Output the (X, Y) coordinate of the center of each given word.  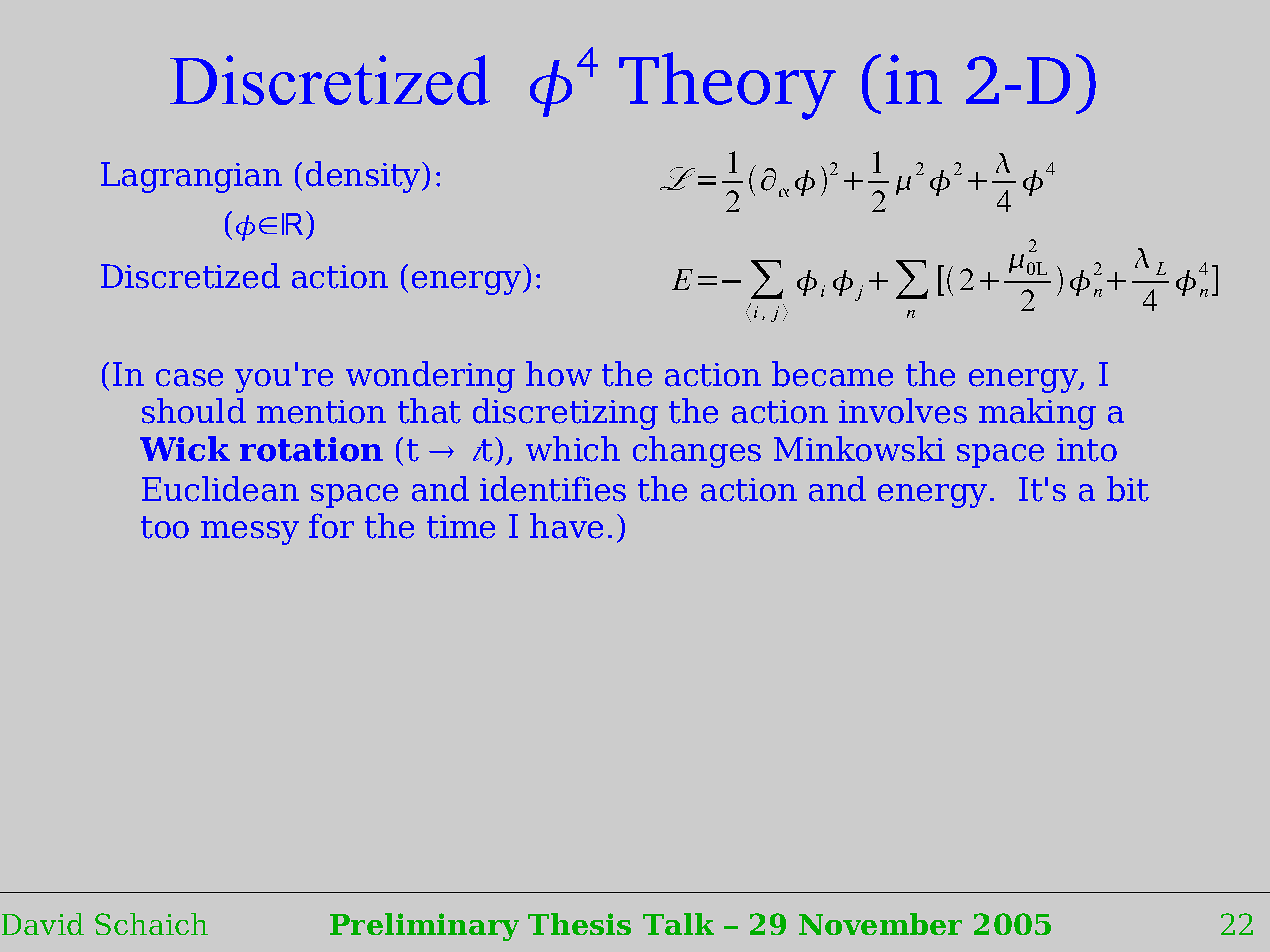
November (880, 924)
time (461, 527)
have (566, 526)
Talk (678, 924)
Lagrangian (191, 177)
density (364, 177)
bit (1128, 489)
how (559, 374)
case (189, 378)
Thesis (579, 924)
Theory (727, 86)
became (832, 374)
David (43, 924)
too (165, 527)
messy (250, 533)
